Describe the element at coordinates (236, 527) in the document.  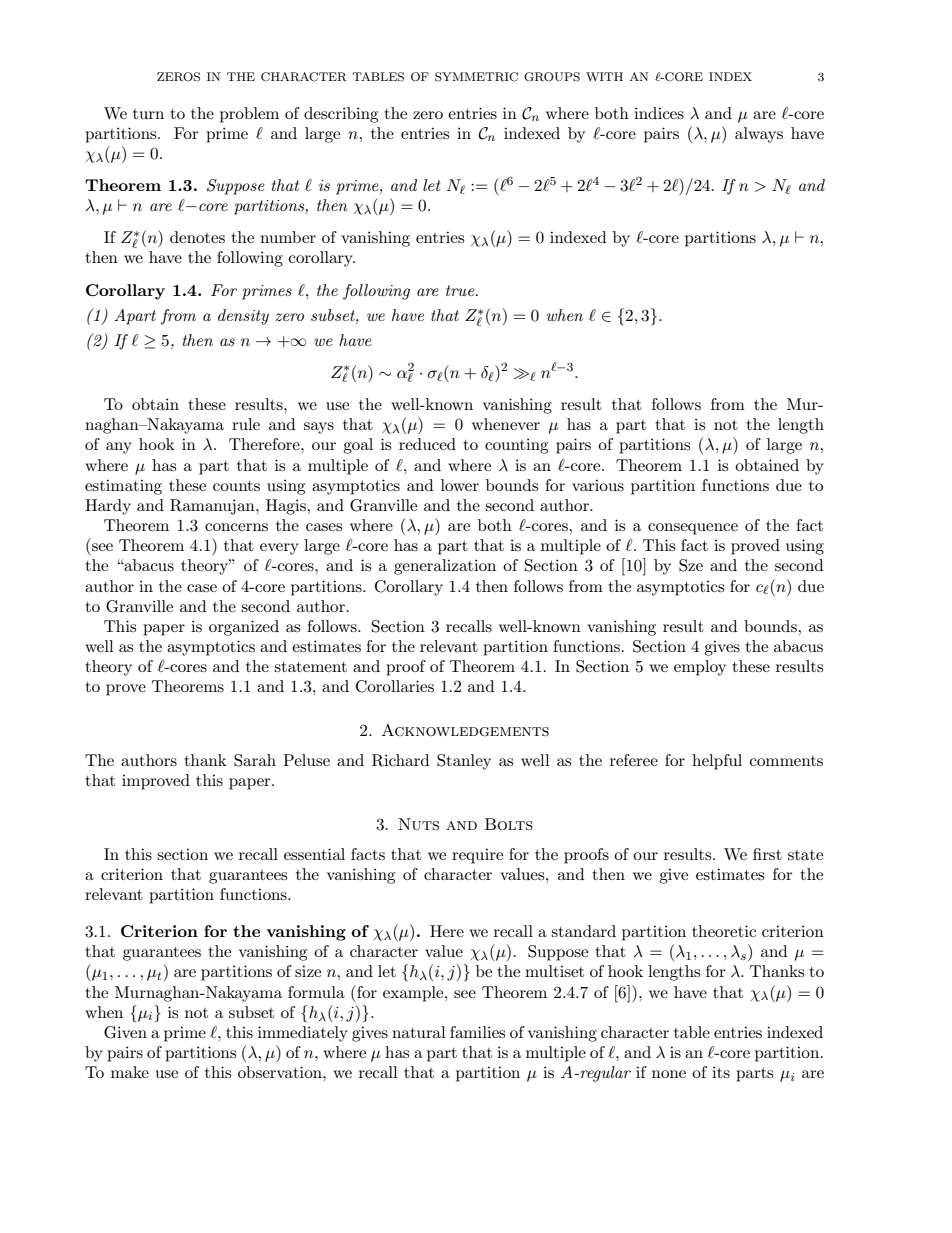
I see `concerns` at that location.
